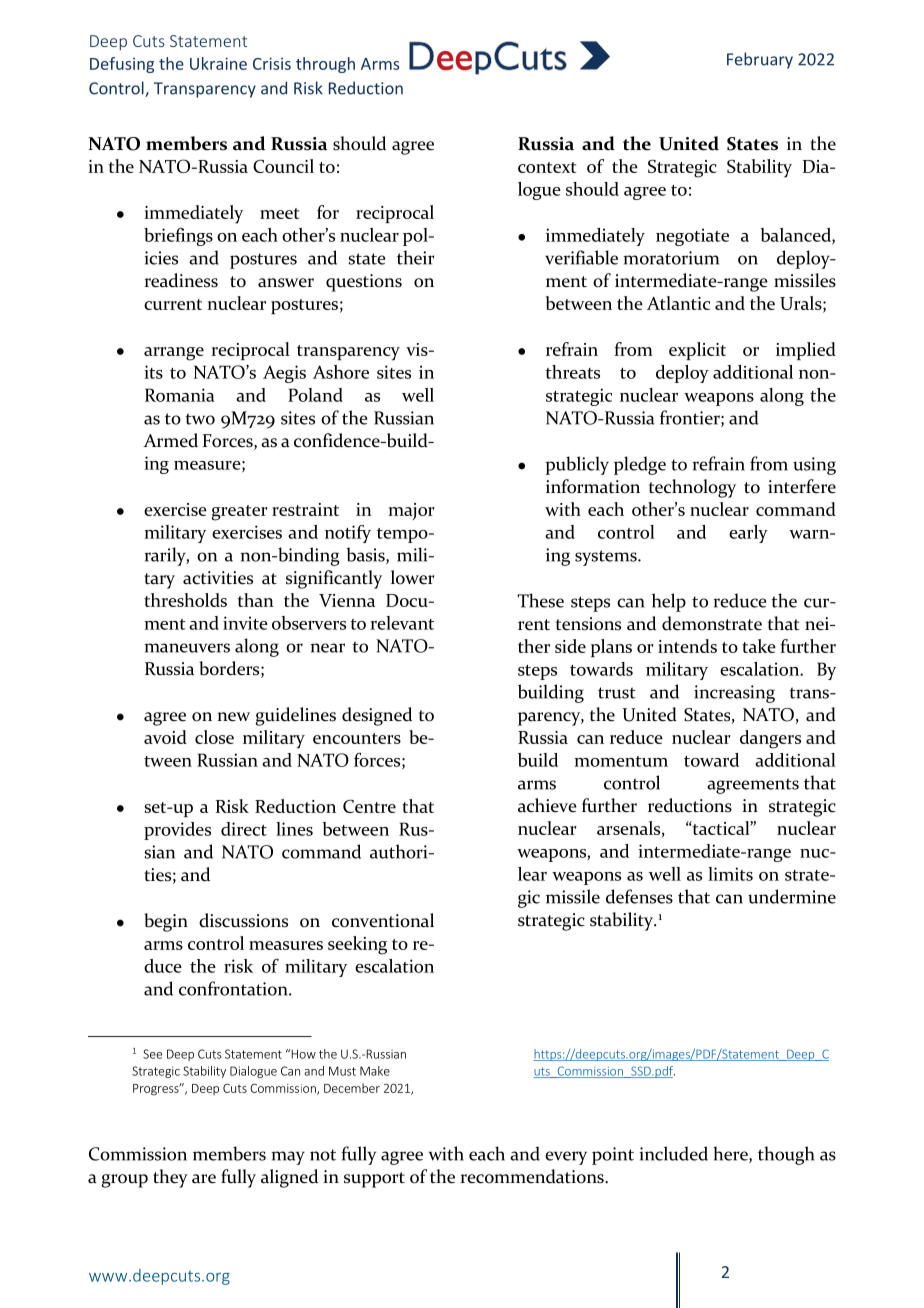  Describe the element at coordinates (730, 874) in the screenshot. I see `limits` at that location.
